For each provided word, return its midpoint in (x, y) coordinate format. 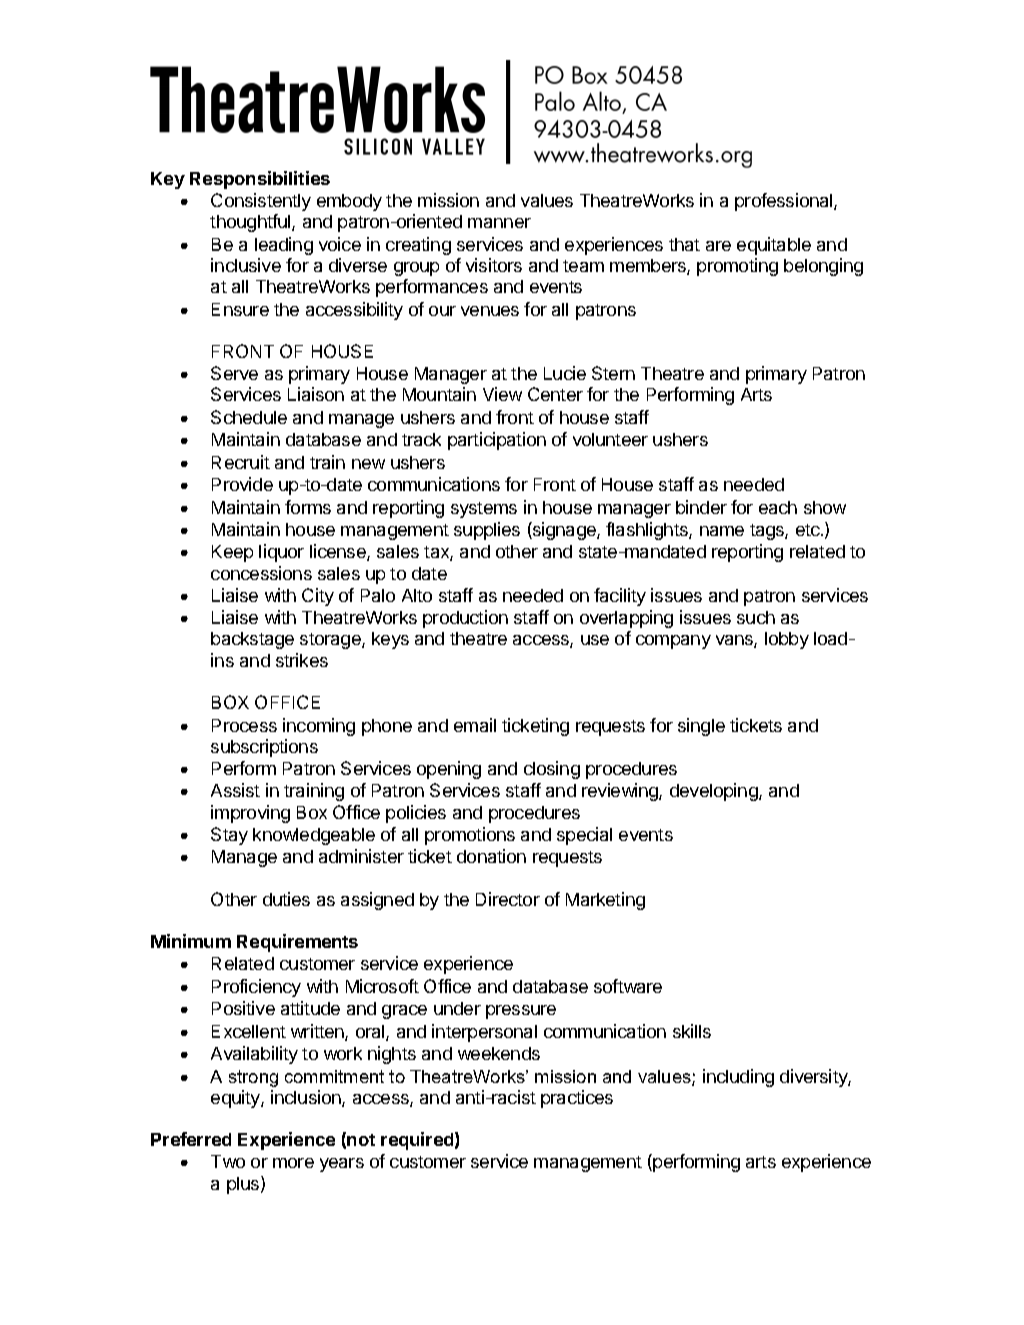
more (293, 1163)
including (738, 1078)
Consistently (261, 202)
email (475, 725)
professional (785, 202)
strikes (302, 660)
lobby (787, 640)
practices (577, 1099)
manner (499, 223)
